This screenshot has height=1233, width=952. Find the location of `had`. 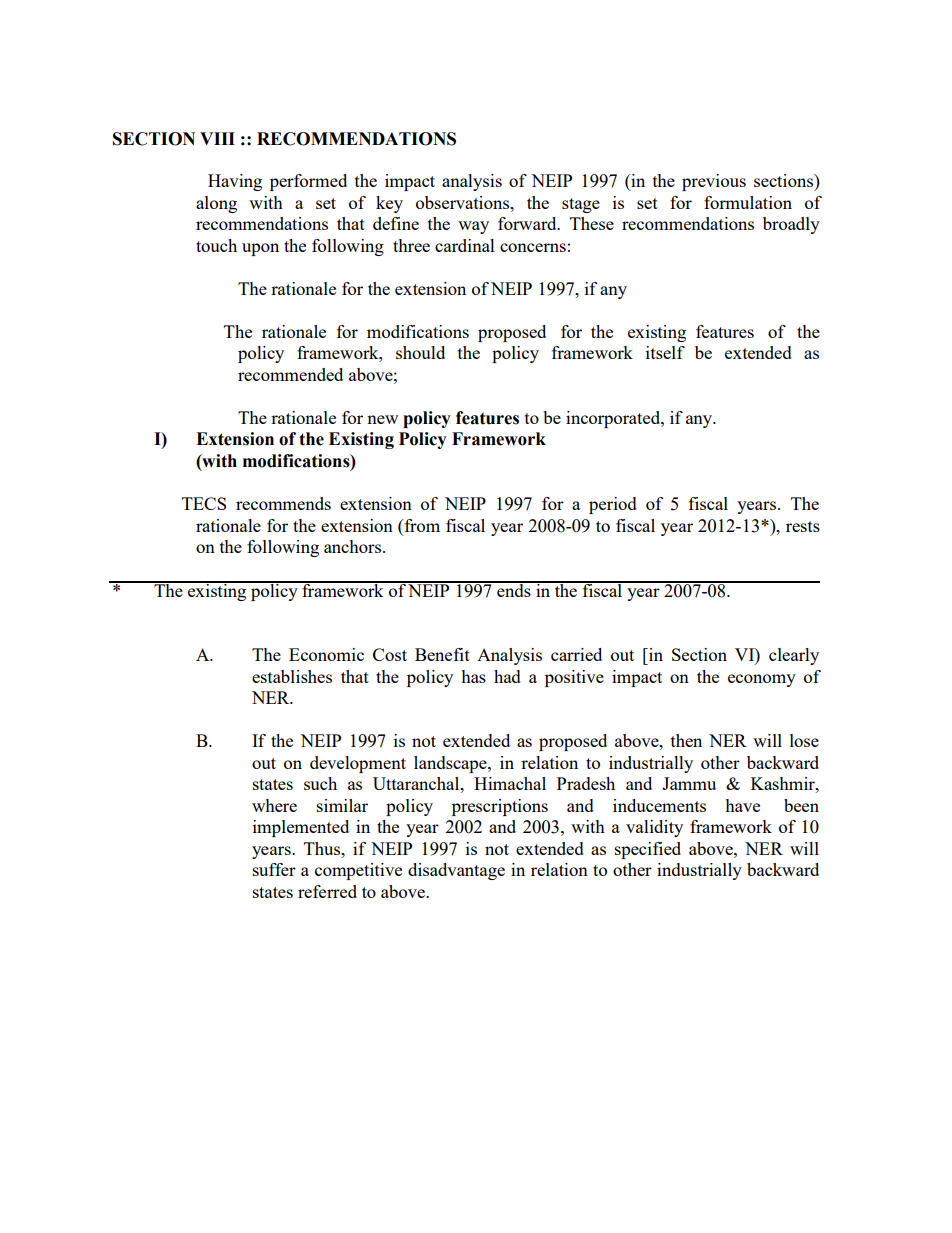

had is located at coordinates (507, 676).
